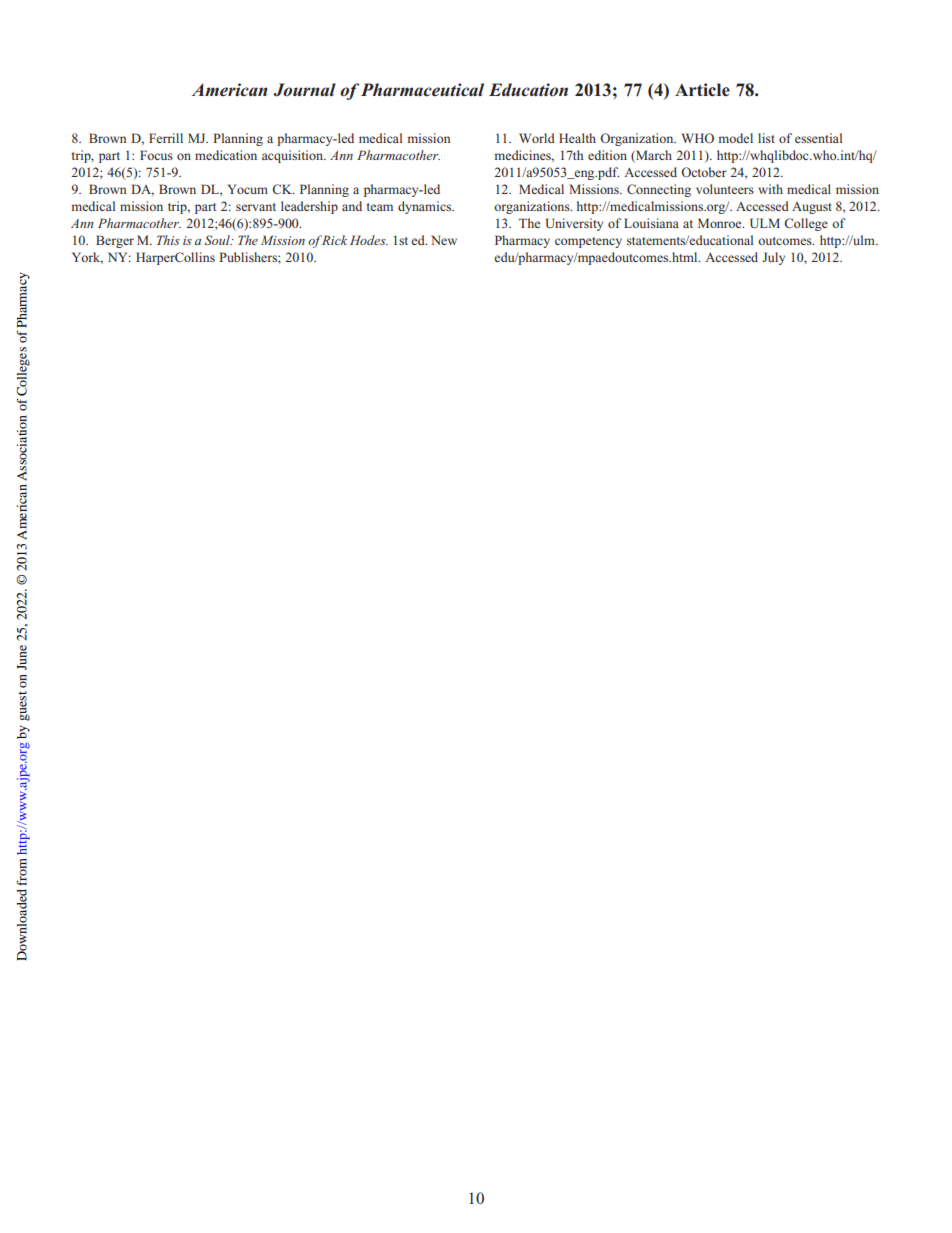  I want to click on July, so click(773, 258).
